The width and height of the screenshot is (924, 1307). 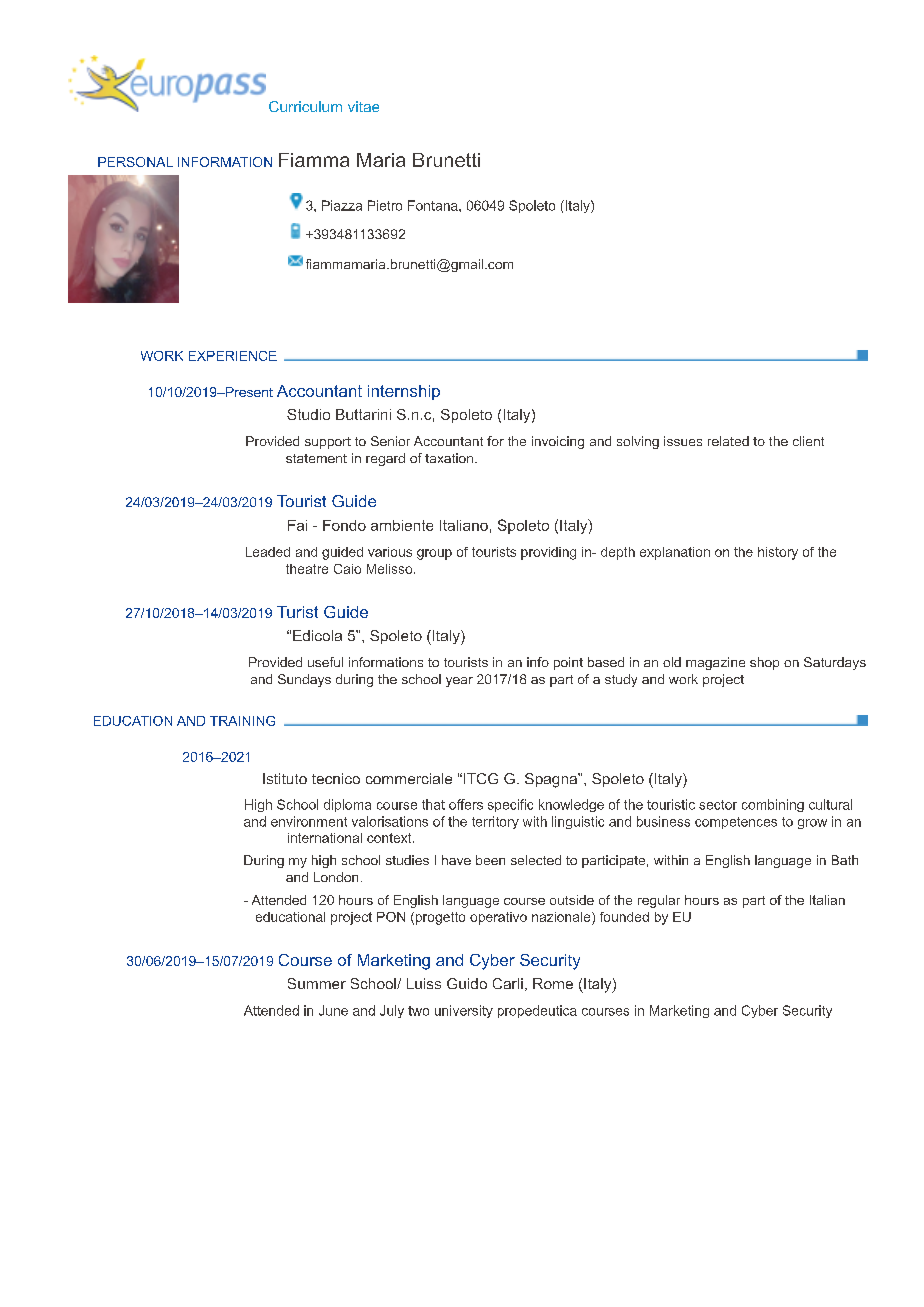 What do you see at coordinates (268, 552) in the screenshot?
I see `Leaded` at bounding box center [268, 552].
